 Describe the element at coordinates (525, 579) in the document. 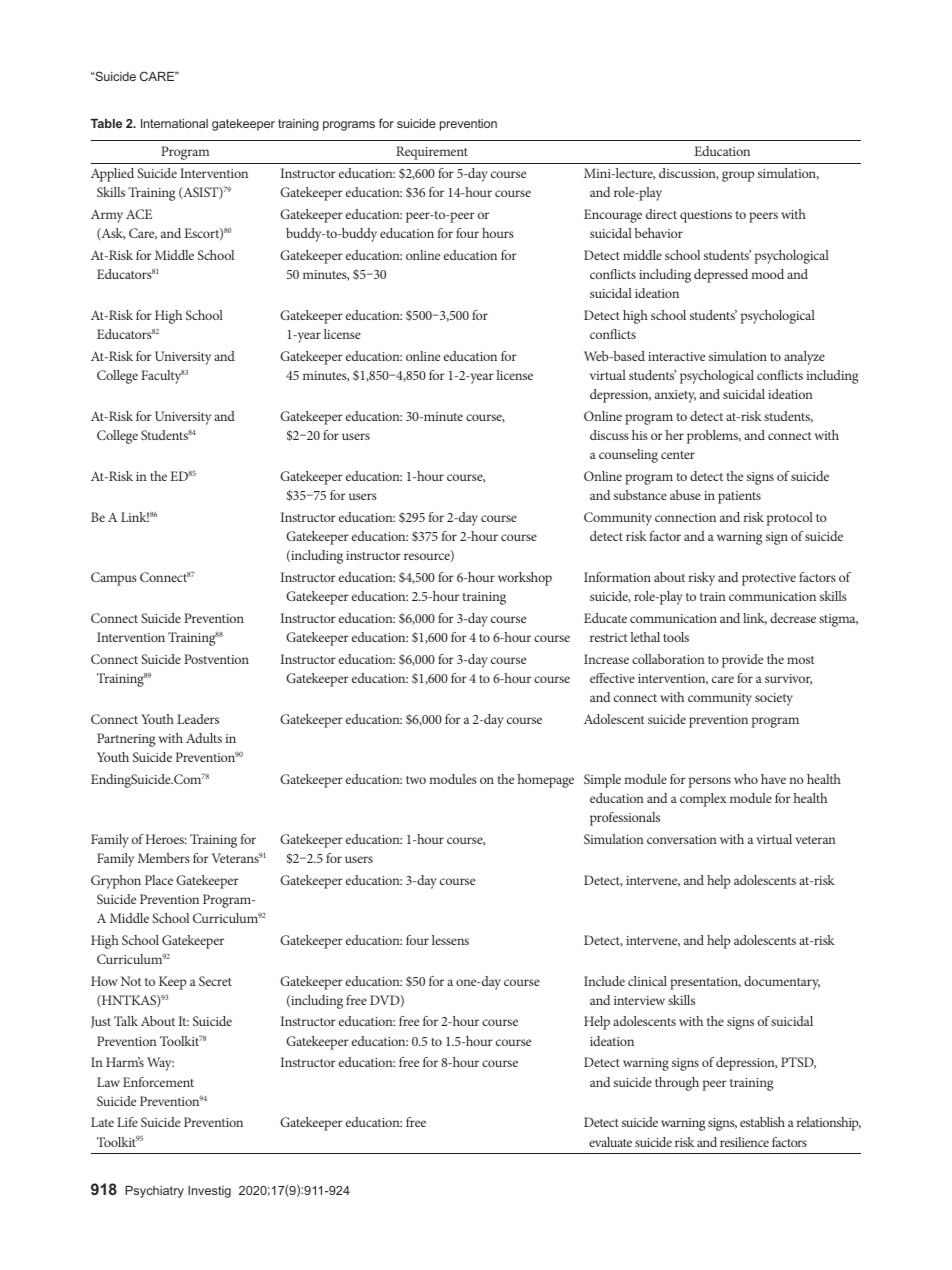

I see `workshop` at that location.
